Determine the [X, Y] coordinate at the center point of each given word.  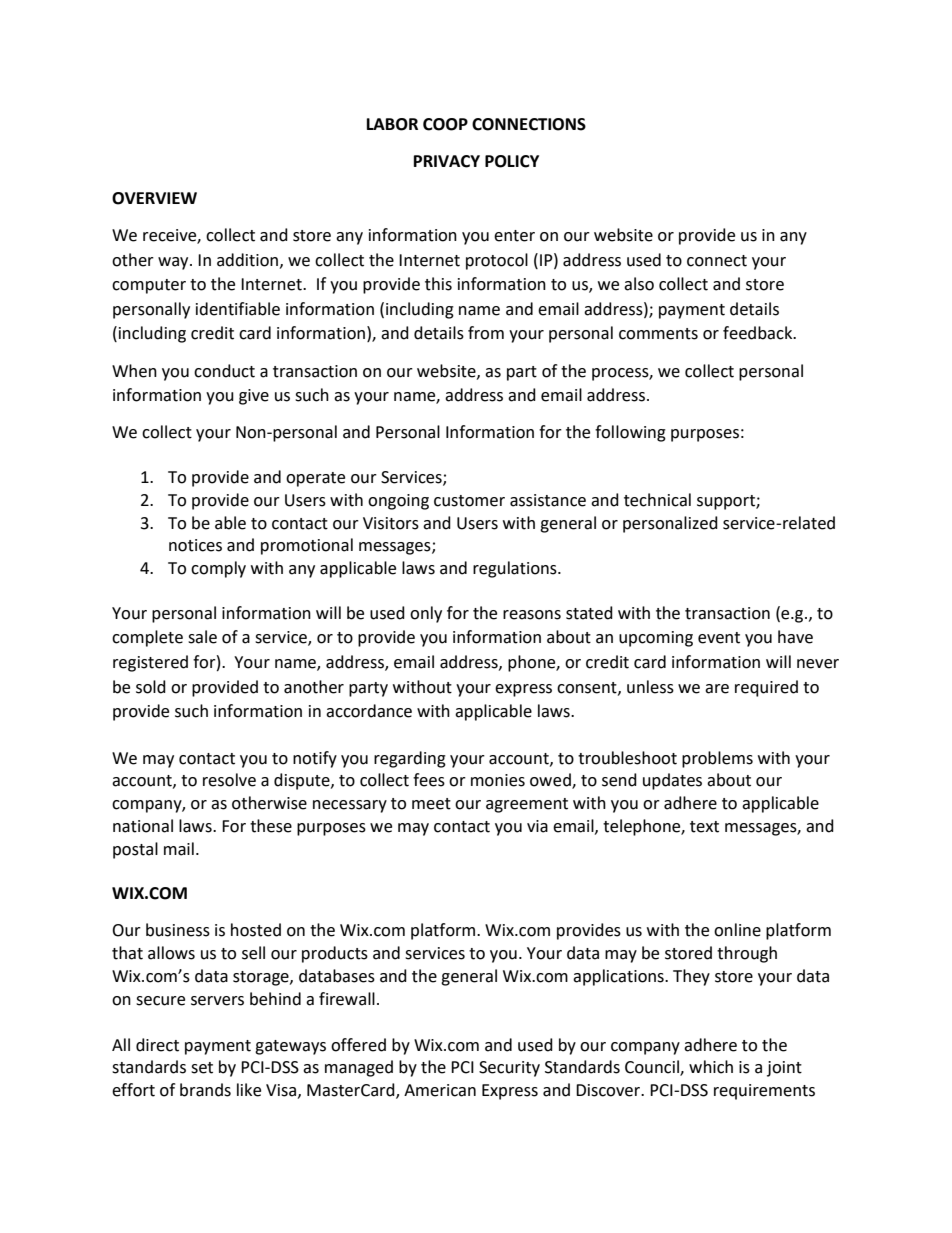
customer [469, 501]
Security [509, 1069]
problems [717, 759]
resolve [229, 780]
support [727, 502]
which [711, 1067]
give [254, 397]
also [639, 284]
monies [498, 780]
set [202, 1068]
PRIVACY [447, 161]
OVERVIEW [154, 198]
